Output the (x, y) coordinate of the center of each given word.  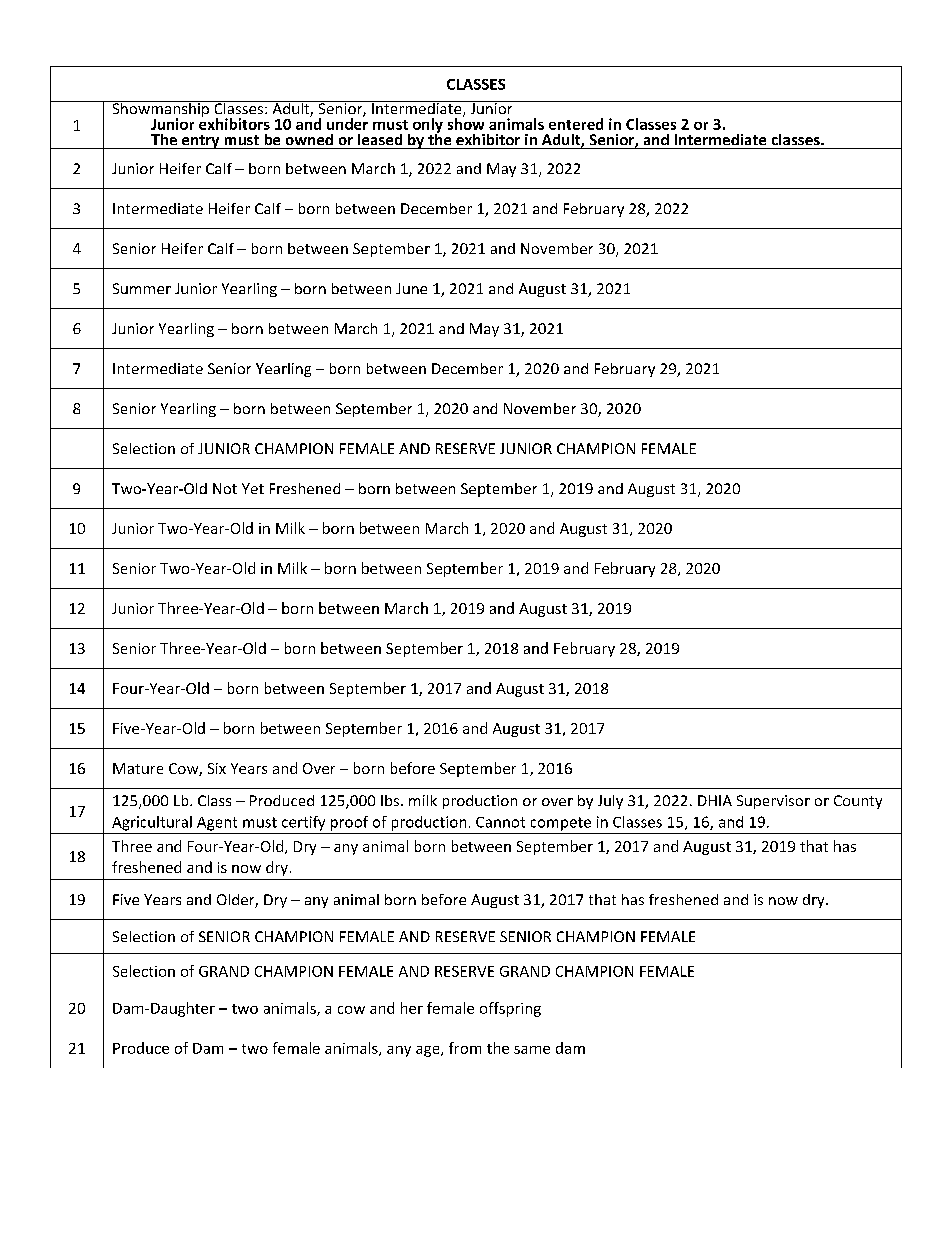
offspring (510, 1009)
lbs (390, 800)
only (428, 126)
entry (201, 142)
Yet (253, 488)
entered (576, 124)
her (412, 1008)
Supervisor (773, 802)
